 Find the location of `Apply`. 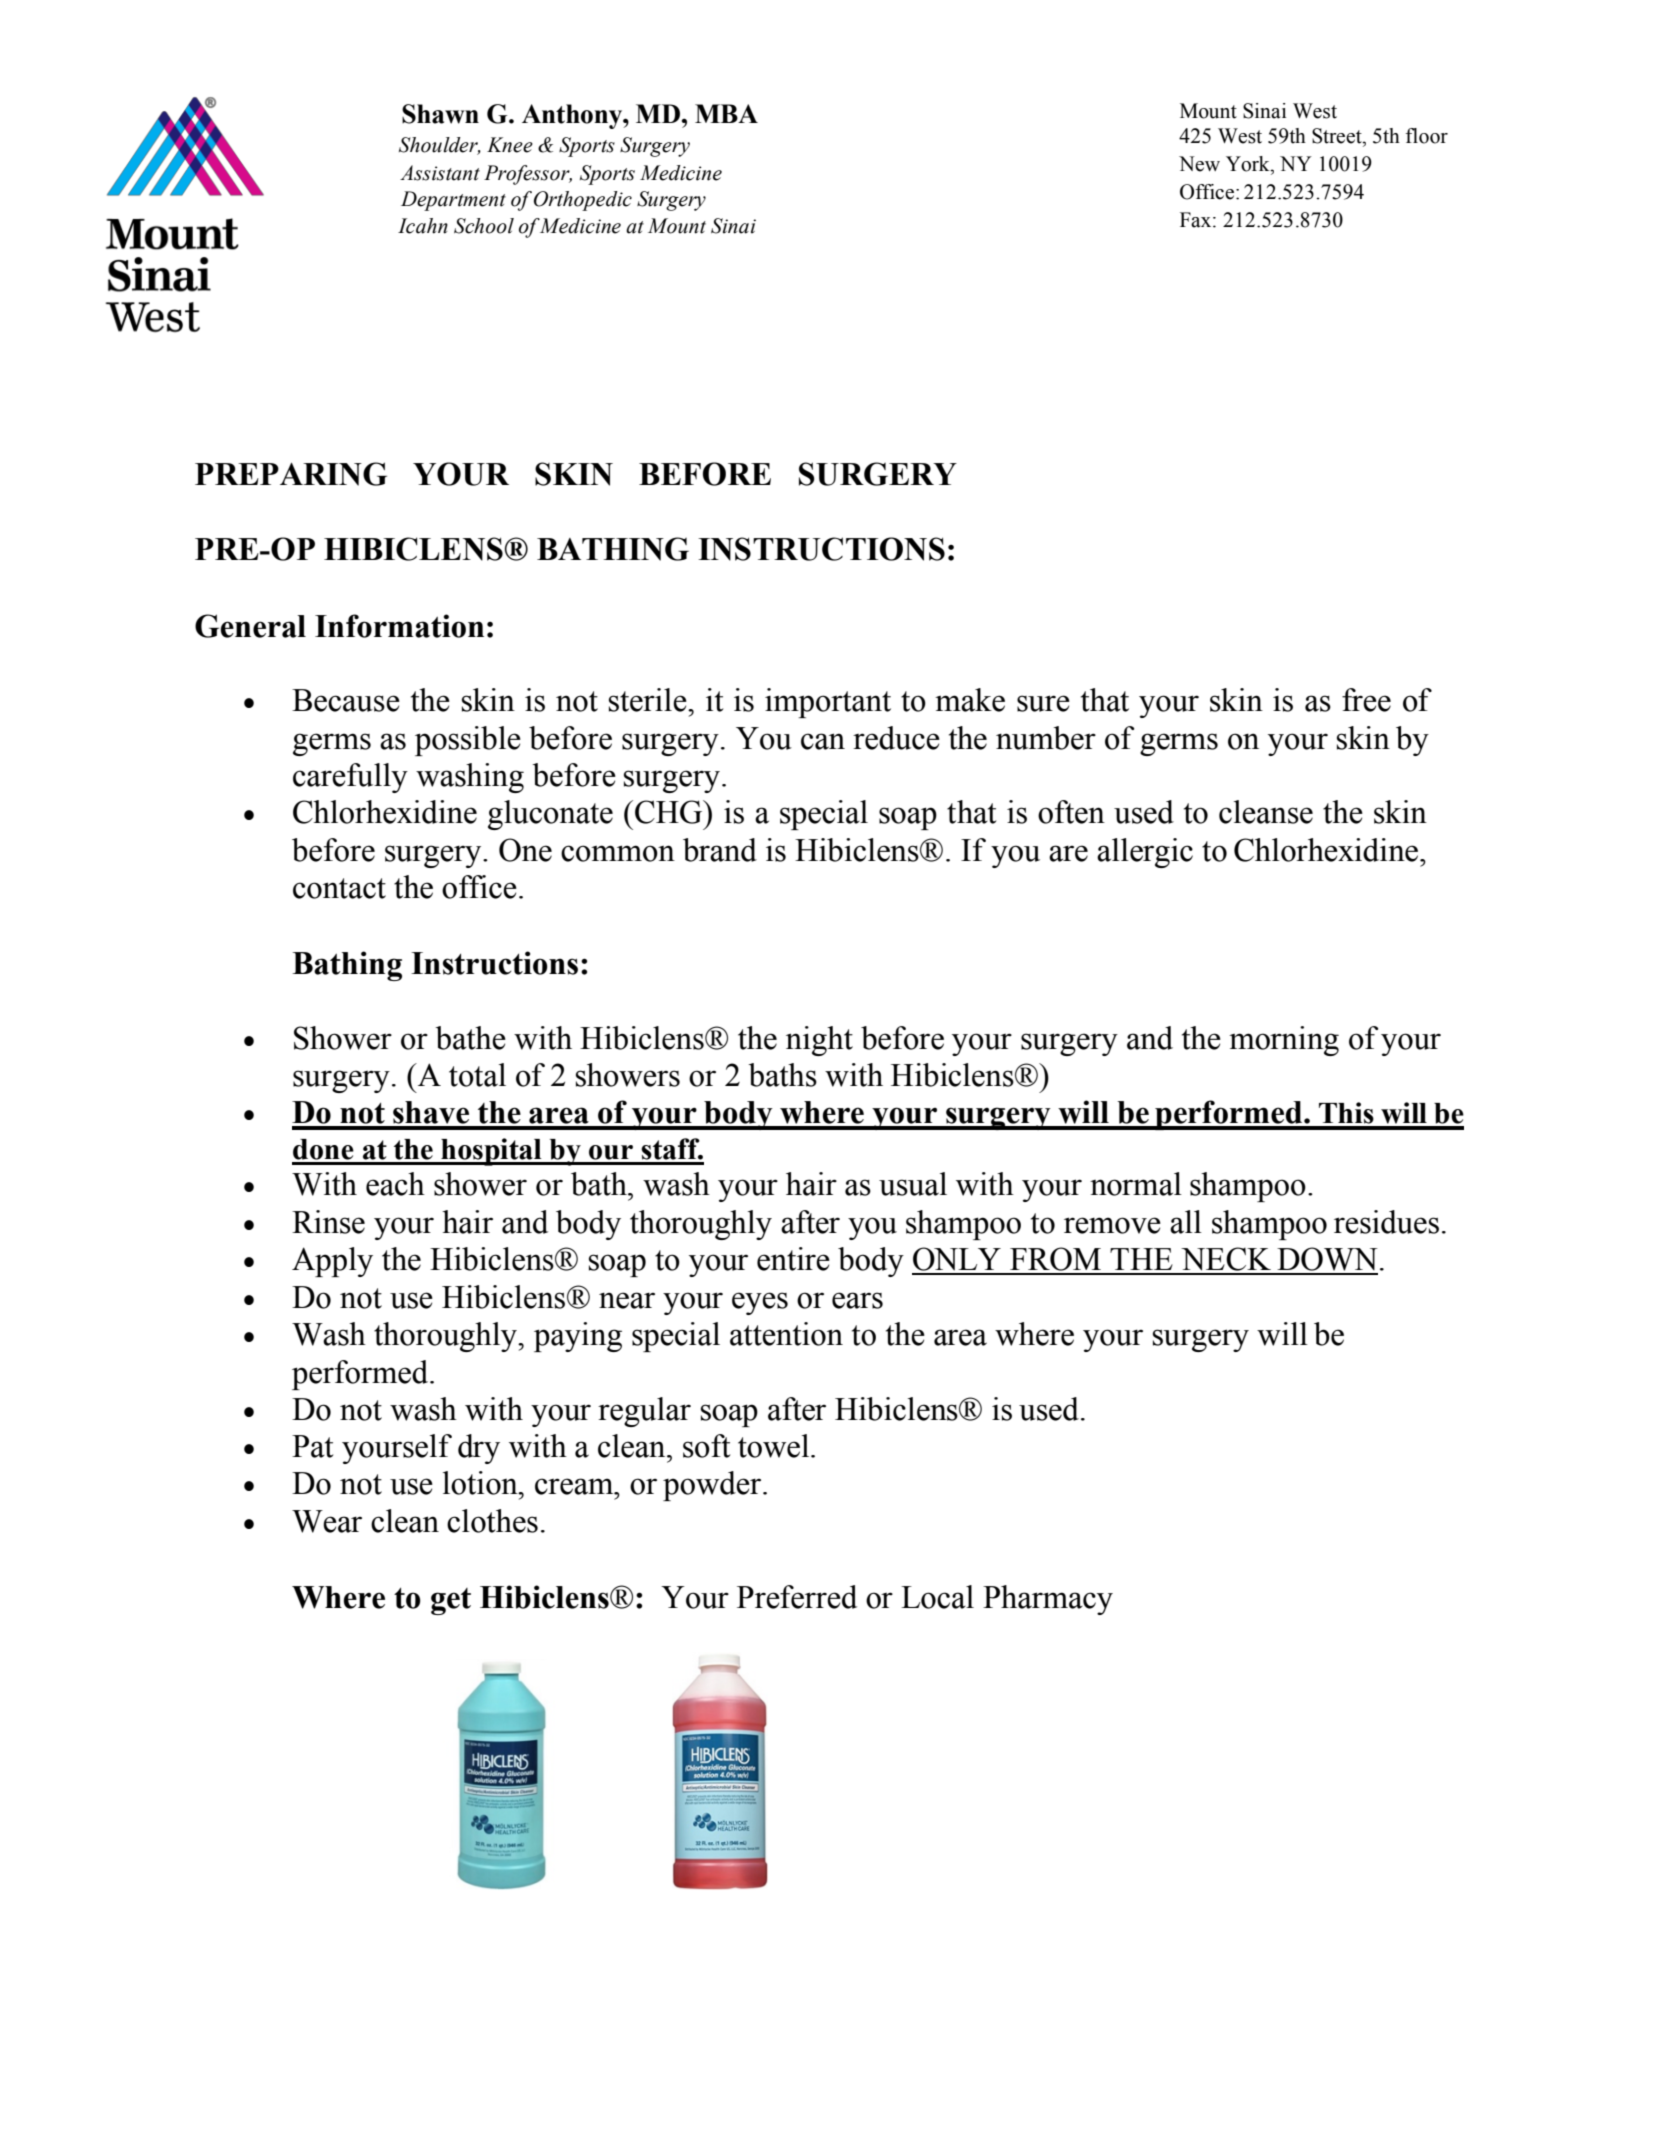

Apply is located at coordinates (332, 1262).
